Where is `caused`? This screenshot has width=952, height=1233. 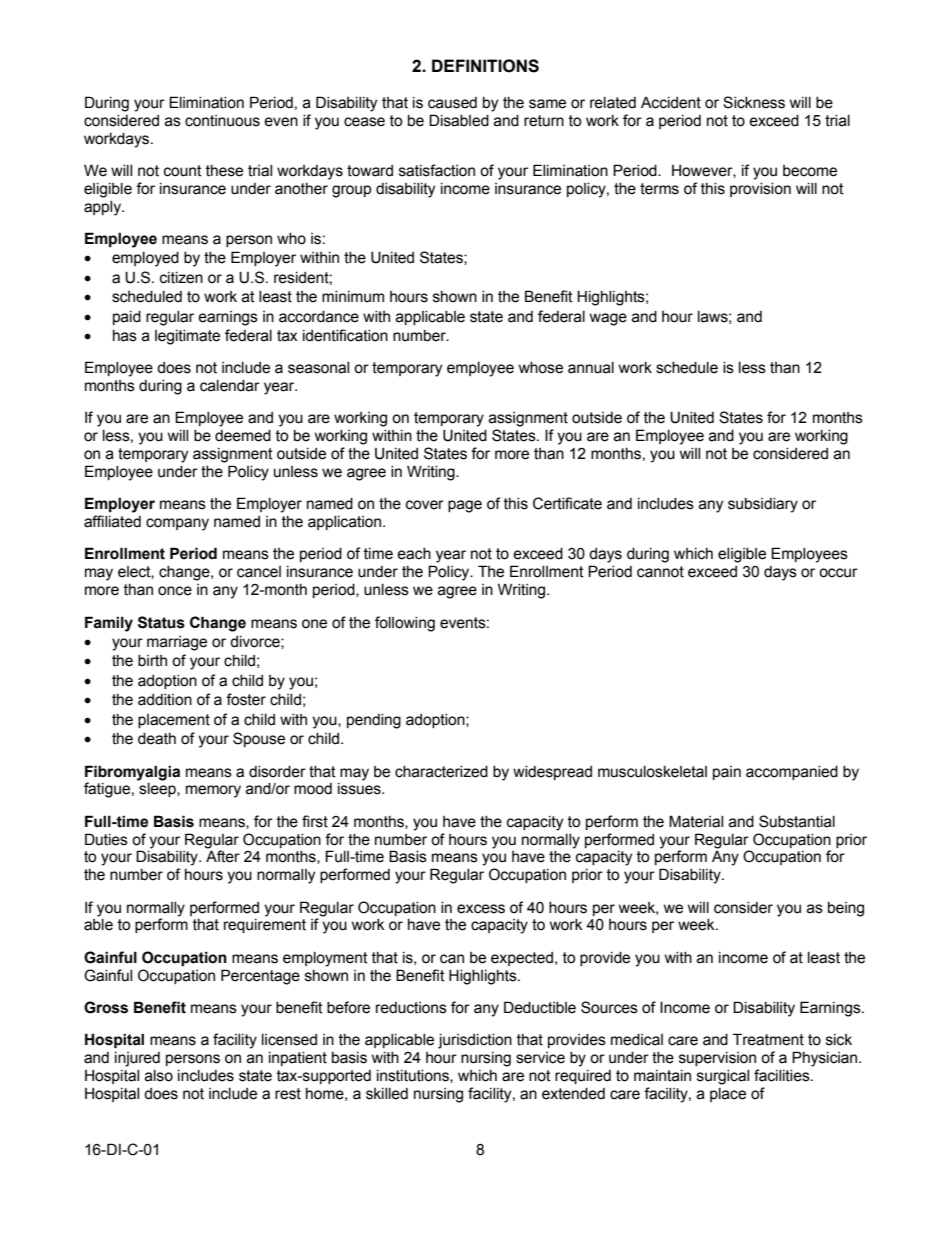 caused is located at coordinates (452, 103).
